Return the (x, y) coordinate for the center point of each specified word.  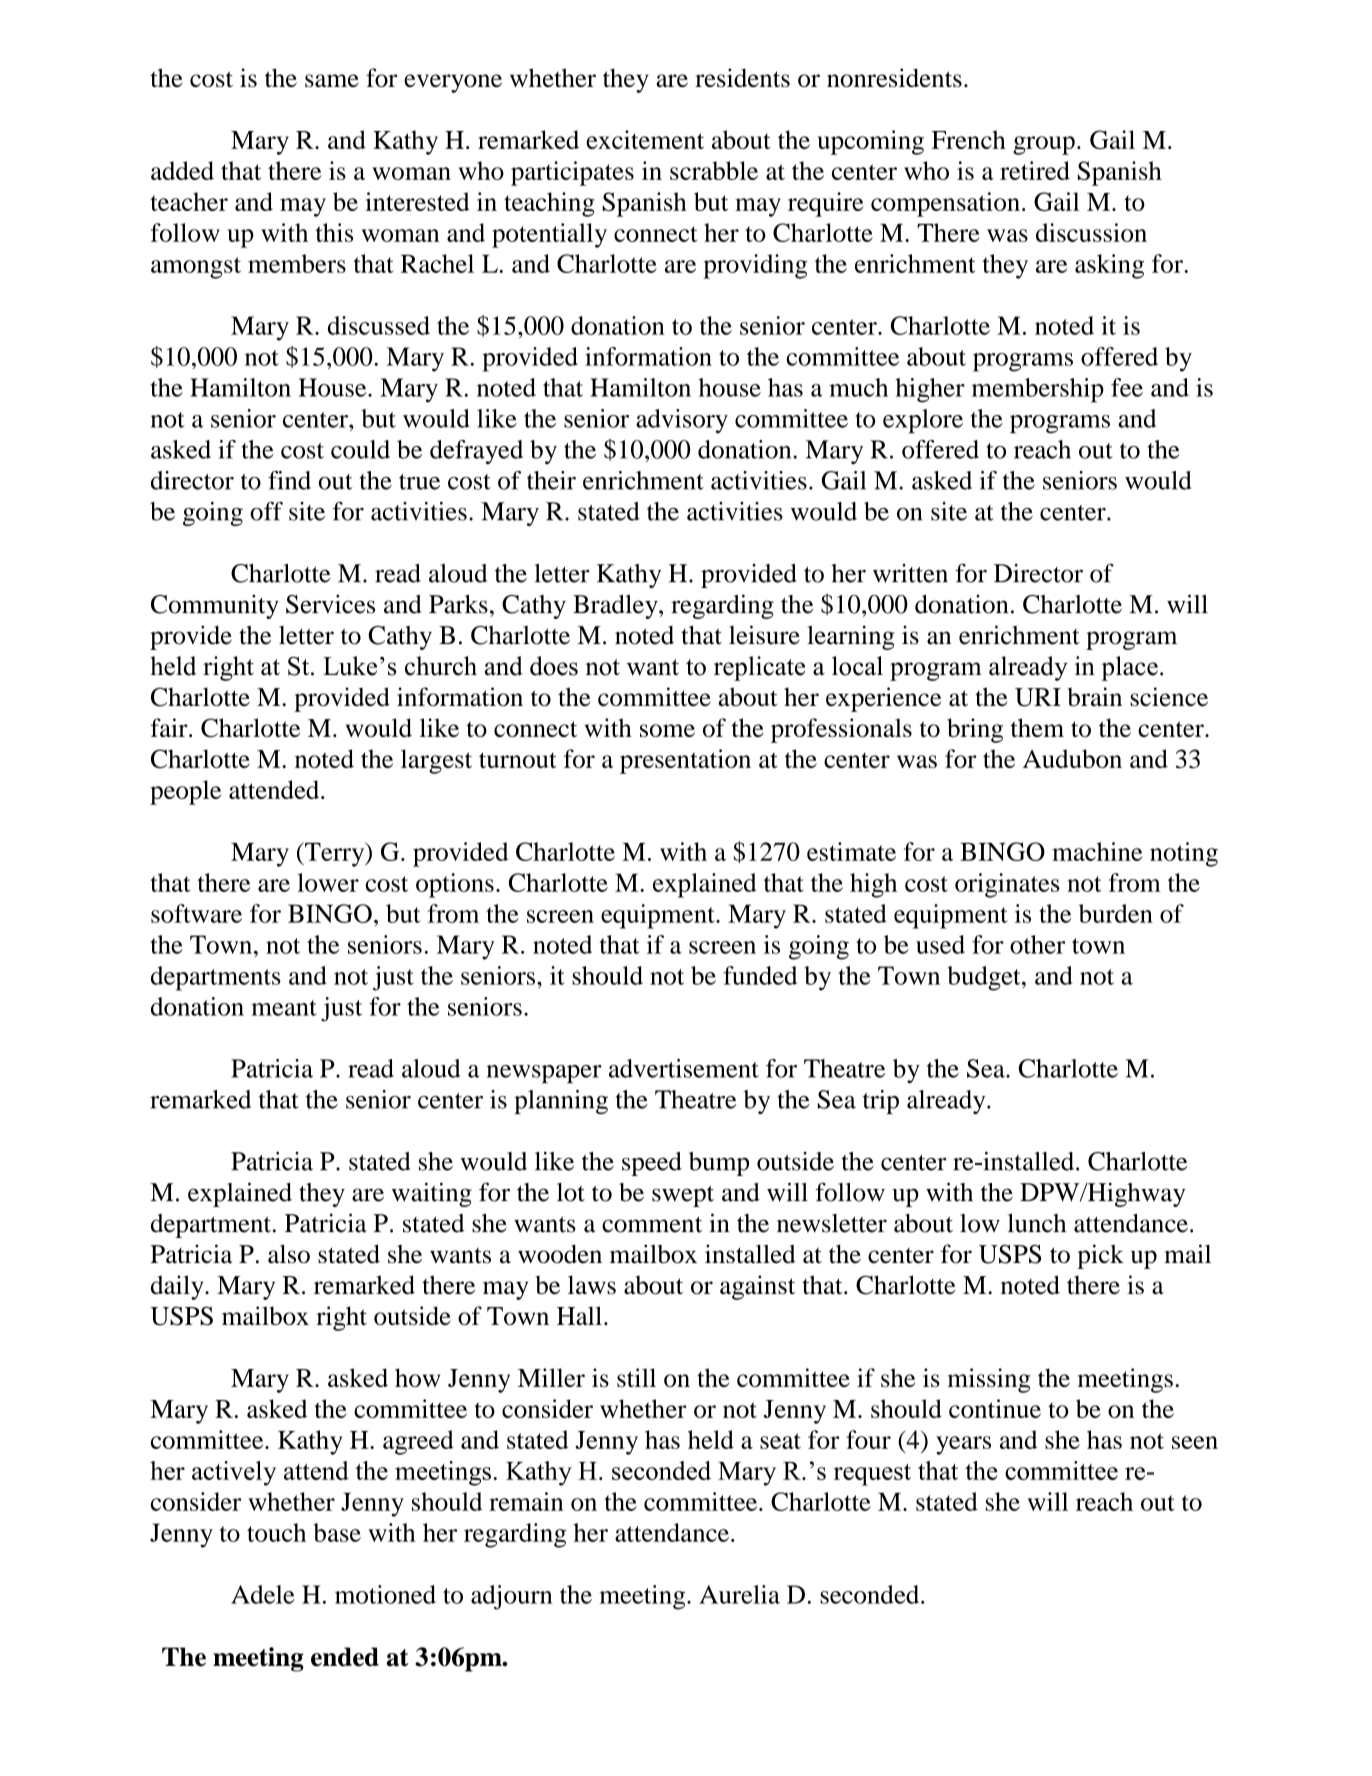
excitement (645, 139)
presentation (685, 761)
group (1044, 145)
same (332, 80)
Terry (335, 854)
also (289, 1254)
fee (1127, 387)
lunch (1037, 1223)
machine (1097, 851)
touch (276, 1532)
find (289, 480)
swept (683, 1196)
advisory (682, 421)
